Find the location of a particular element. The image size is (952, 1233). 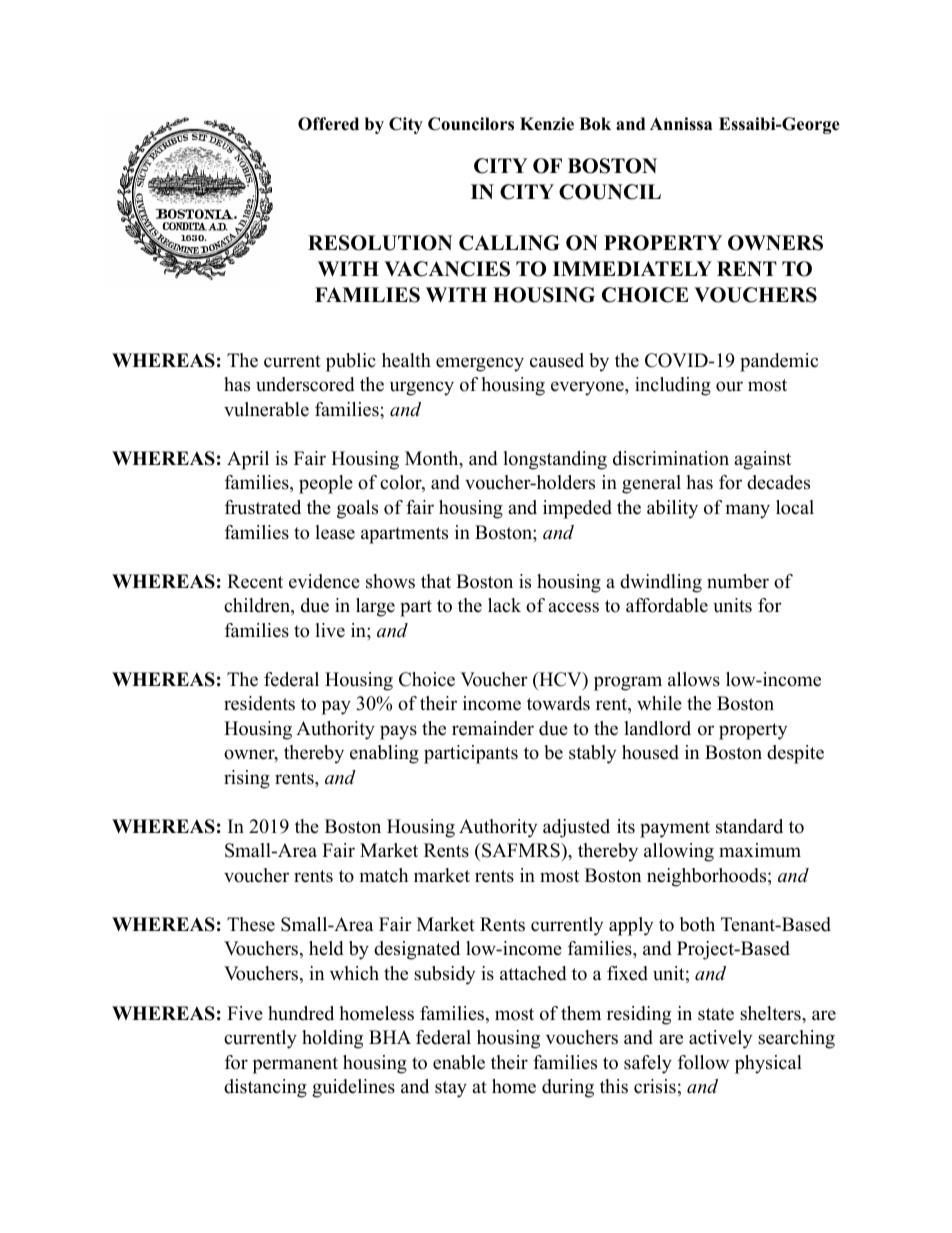

IMMEDIATELY is located at coordinates (632, 268).
